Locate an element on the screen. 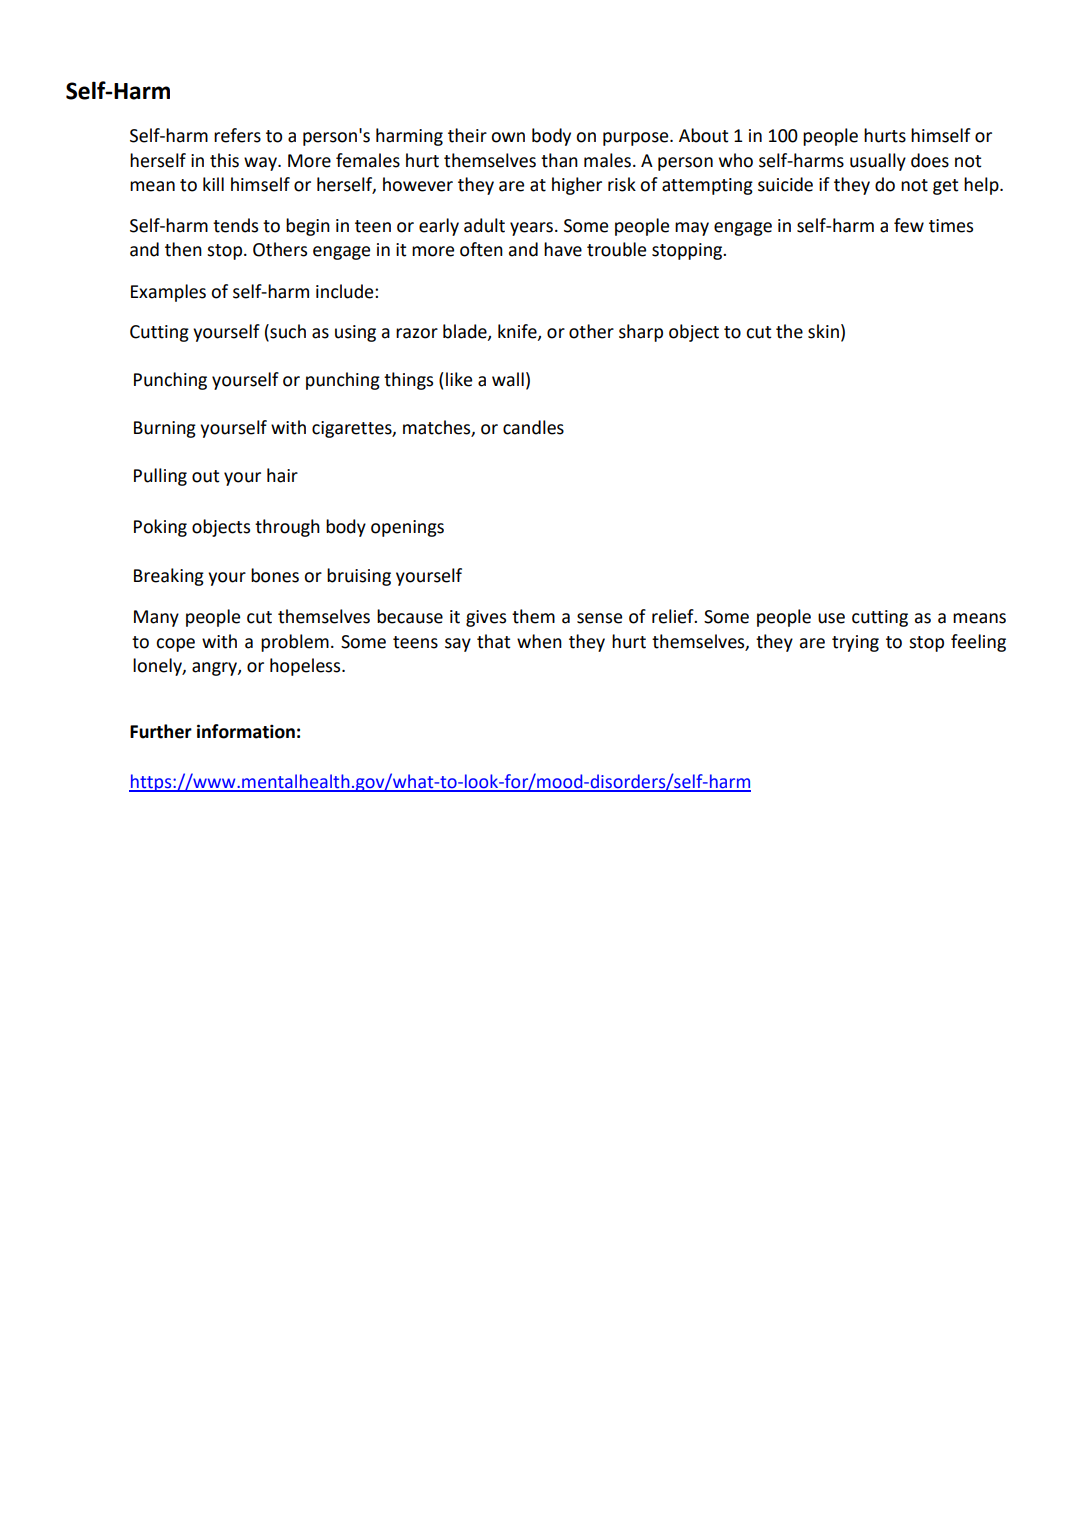 The width and height of the screenshot is (1087, 1536). way is located at coordinates (261, 164).
